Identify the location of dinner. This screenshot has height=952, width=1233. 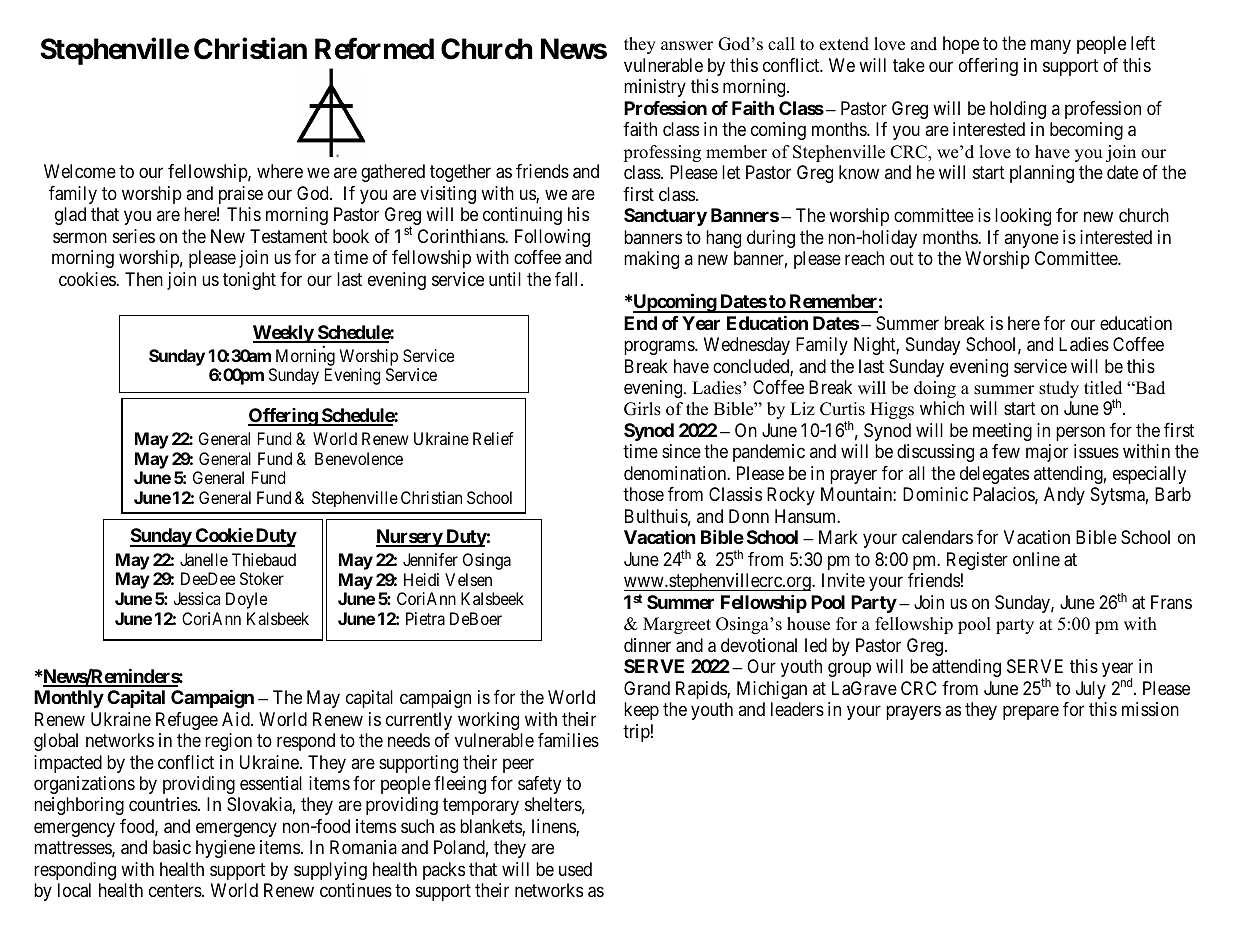
(647, 645).
